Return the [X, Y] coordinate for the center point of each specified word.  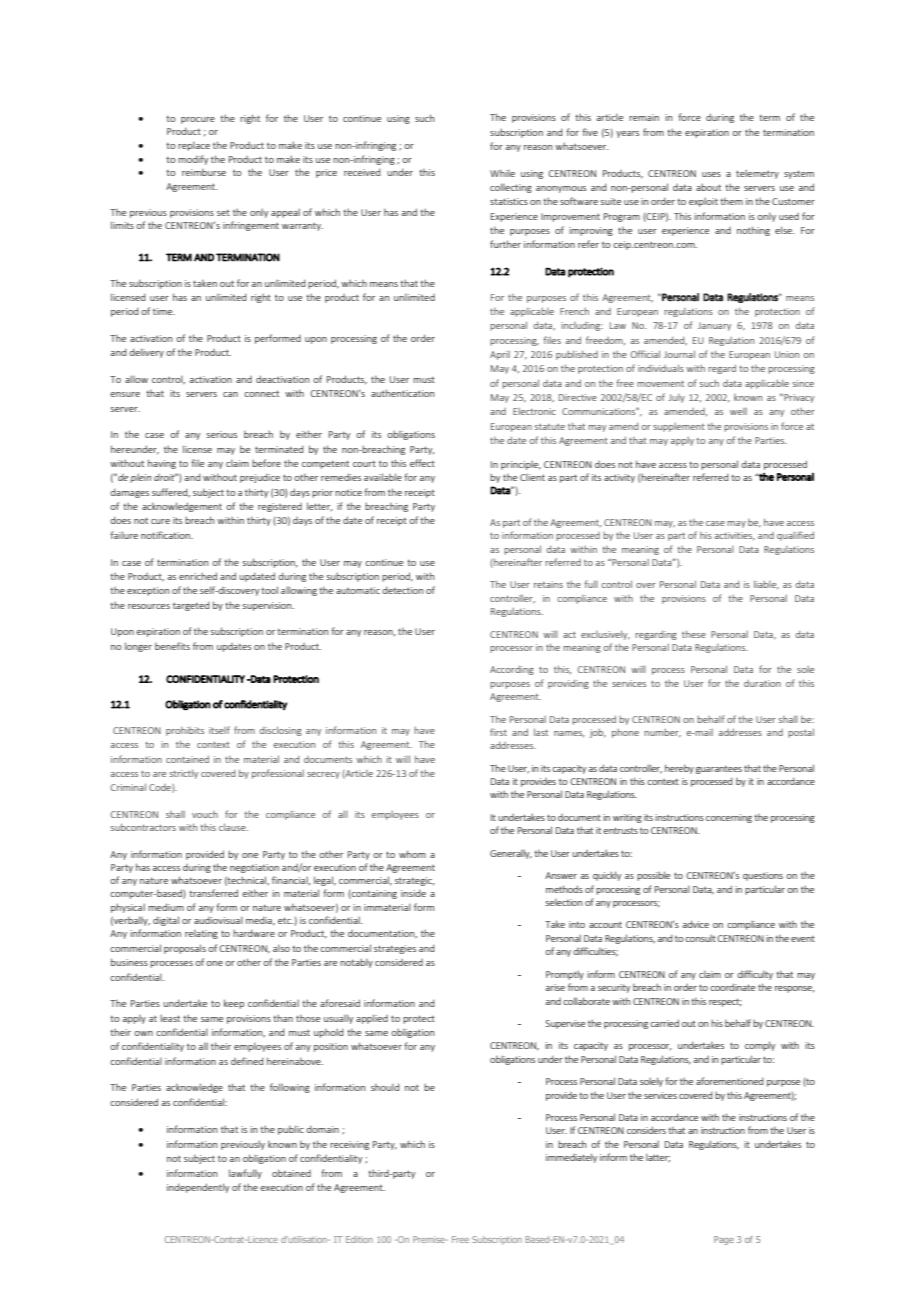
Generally [511, 854]
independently [198, 1188]
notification [166, 535]
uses [711, 174]
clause [233, 827]
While [502, 173]
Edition [359, 1239]
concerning [729, 818]
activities [735, 536]
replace [194, 146]
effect [422, 463]
